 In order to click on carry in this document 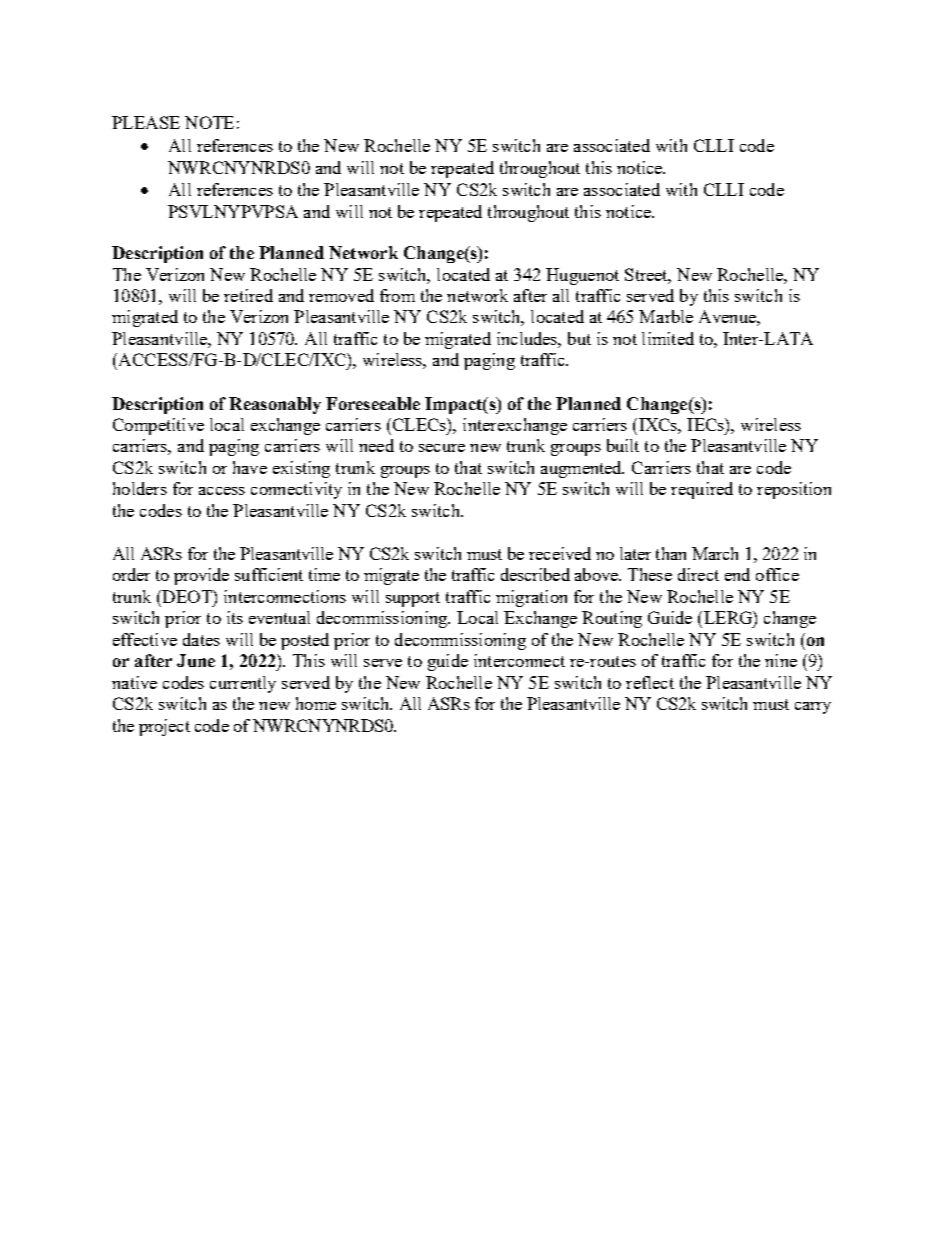, I will do `click(813, 708)`.
